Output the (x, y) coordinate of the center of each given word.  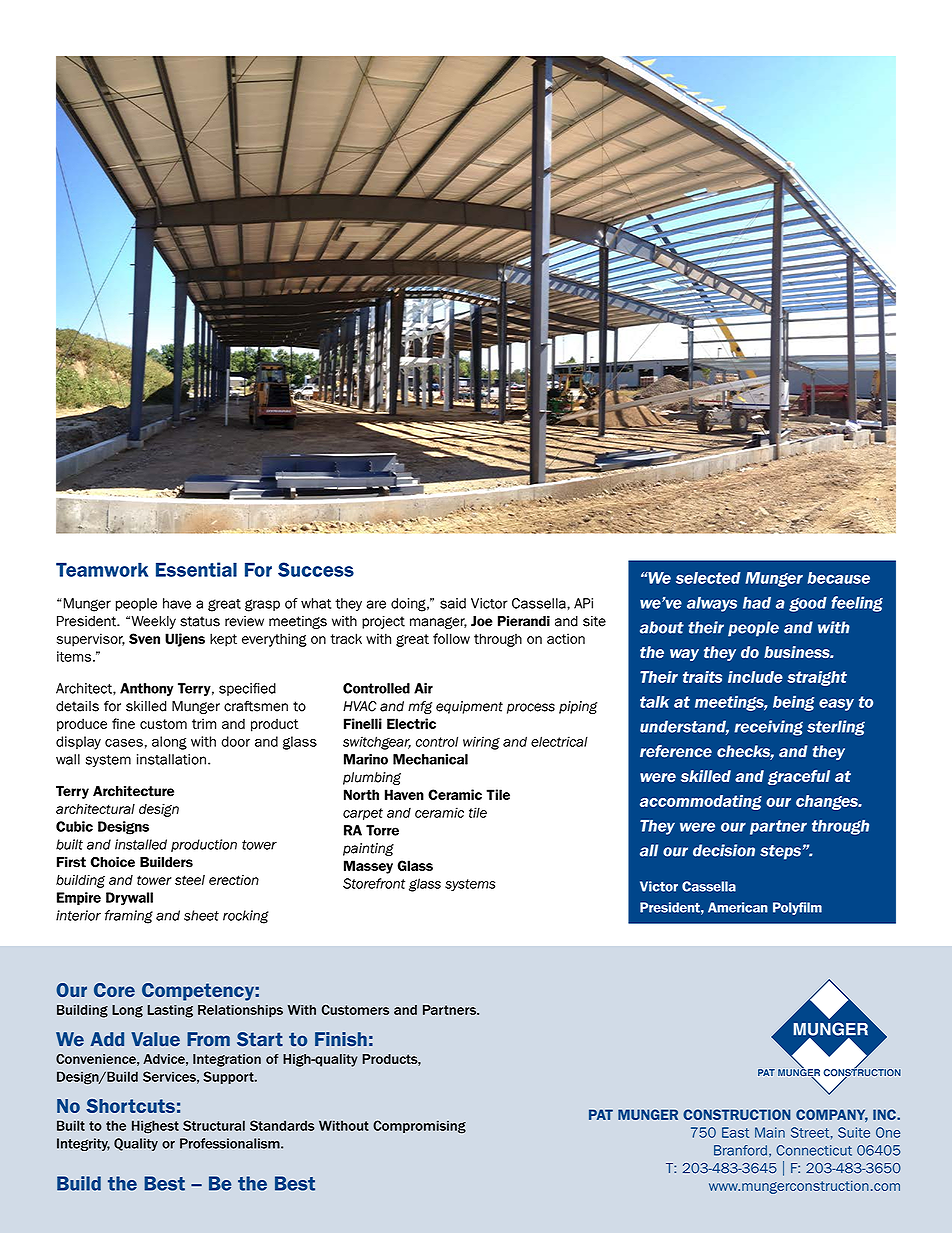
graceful (799, 777)
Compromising (419, 1127)
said (453, 603)
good (808, 604)
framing (129, 917)
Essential (196, 569)
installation (173, 759)
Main (770, 1132)
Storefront (374, 883)
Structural (214, 1125)
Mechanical (430, 759)
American (738, 907)
